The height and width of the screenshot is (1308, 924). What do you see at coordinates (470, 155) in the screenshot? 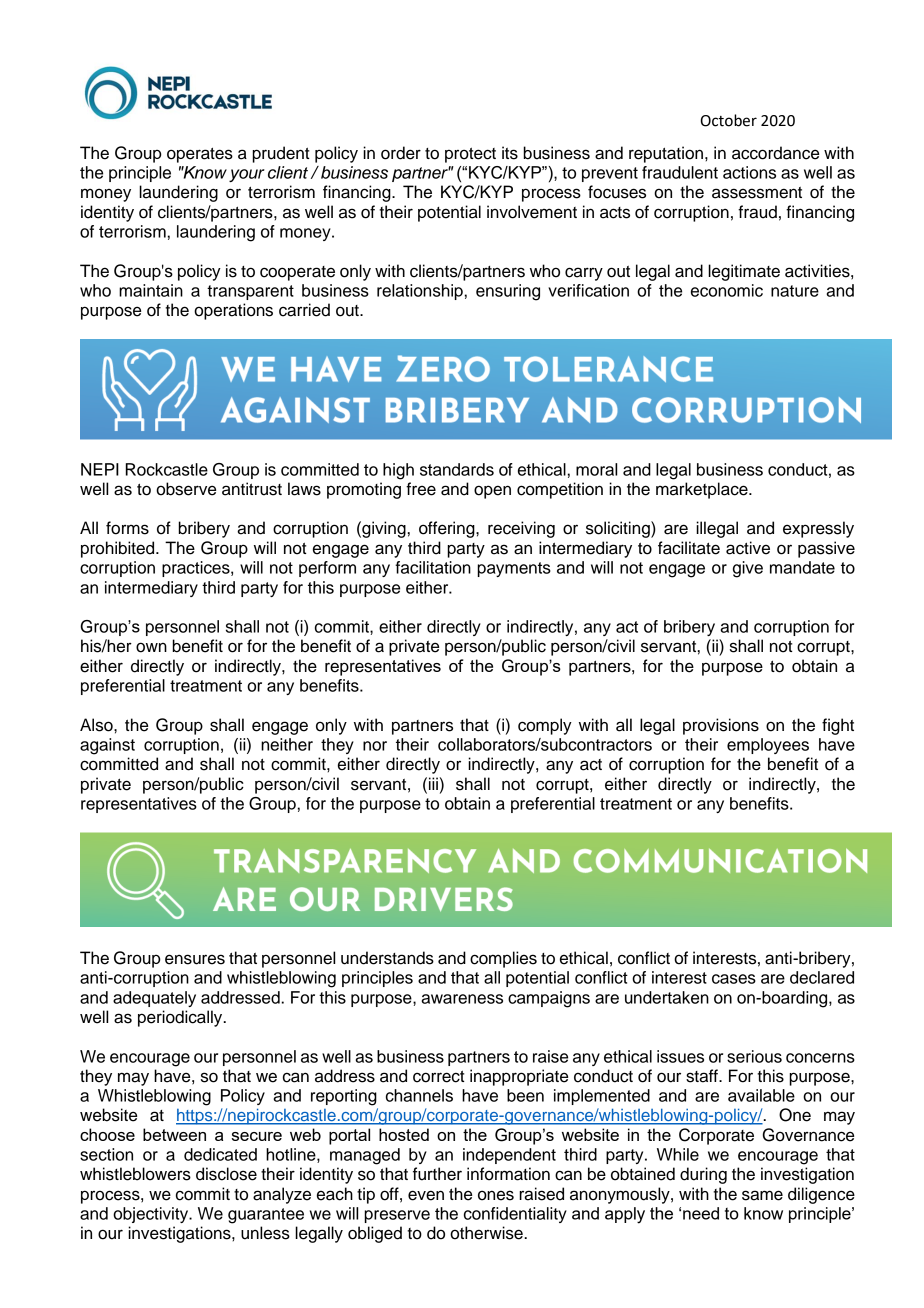
I see `protect` at bounding box center [470, 155].
